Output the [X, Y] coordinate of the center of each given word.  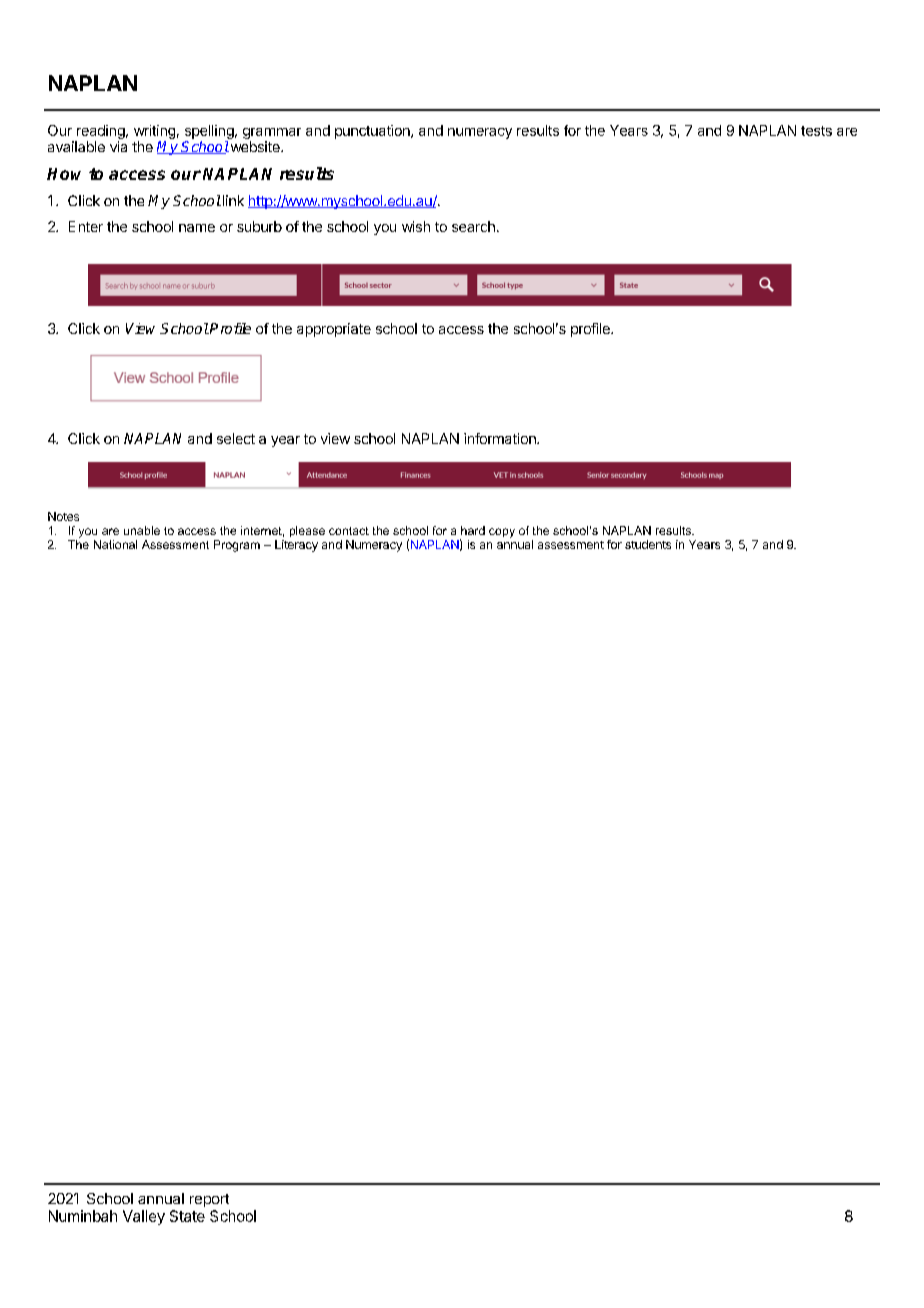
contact [349, 531]
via [118, 146]
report [209, 1200]
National [115, 544]
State [187, 1216]
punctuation [373, 132]
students [648, 544]
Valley [144, 1217]
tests [816, 131]
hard [473, 530]
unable [142, 530]
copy [502, 533]
